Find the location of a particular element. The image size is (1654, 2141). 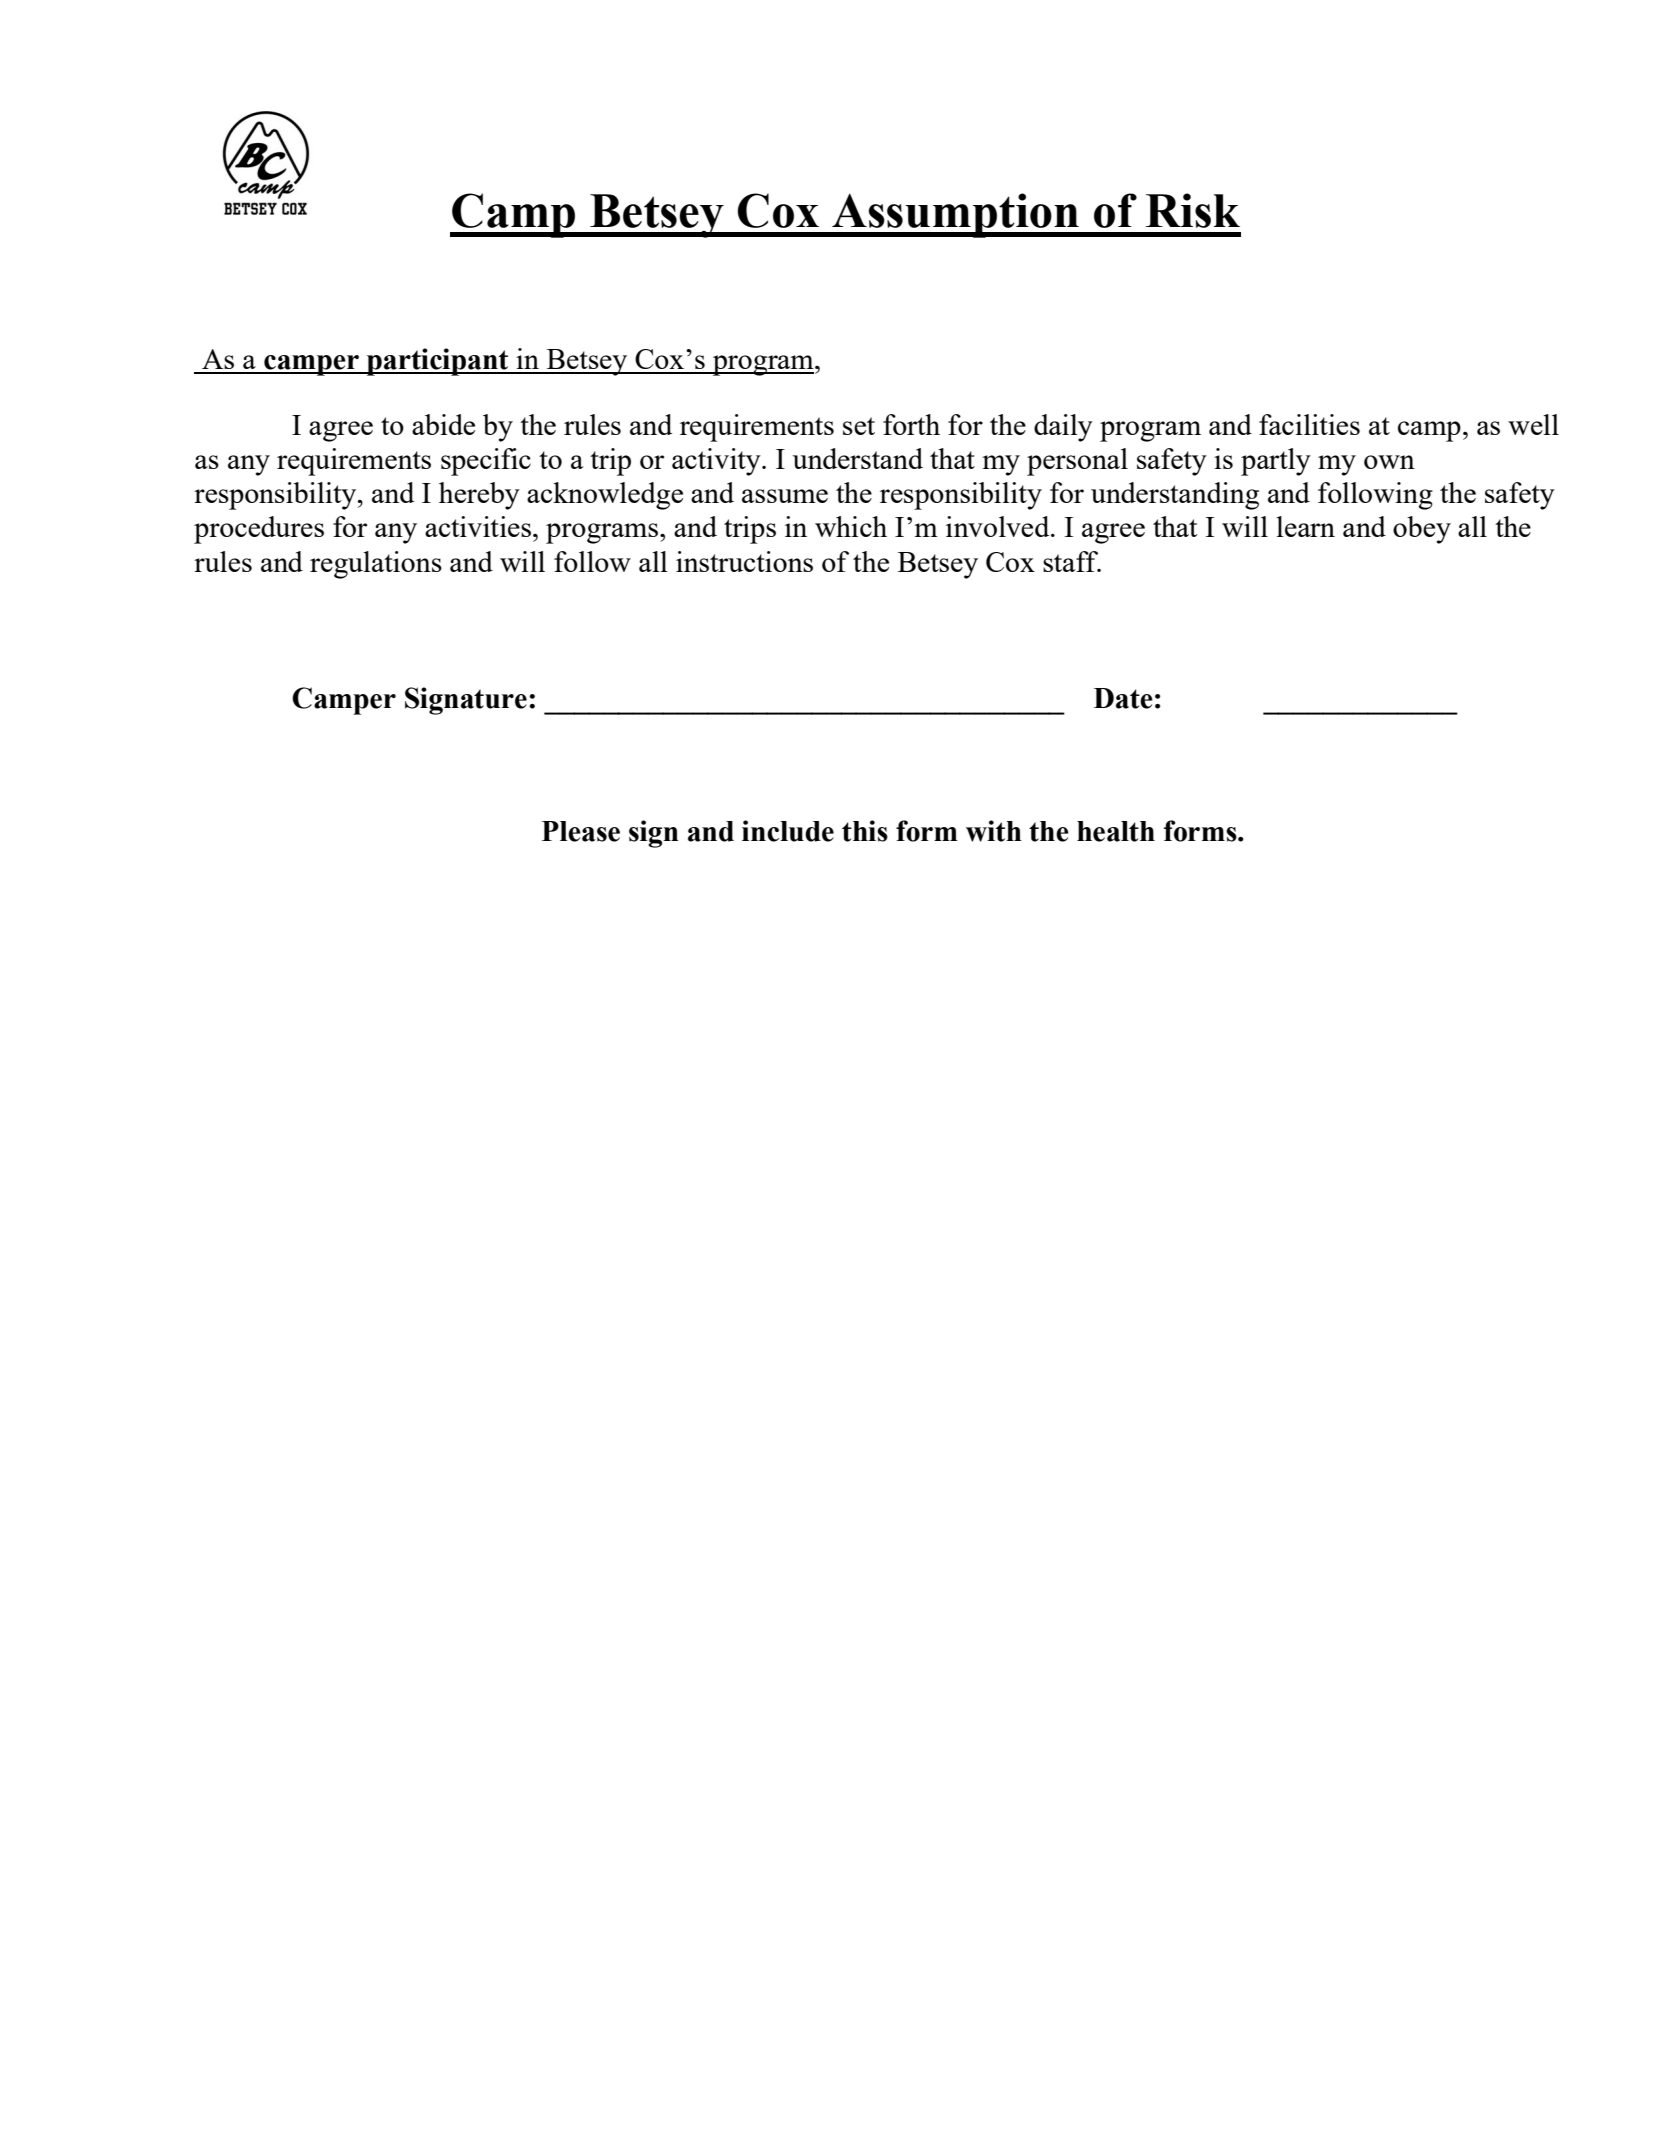

own is located at coordinates (1389, 462).
